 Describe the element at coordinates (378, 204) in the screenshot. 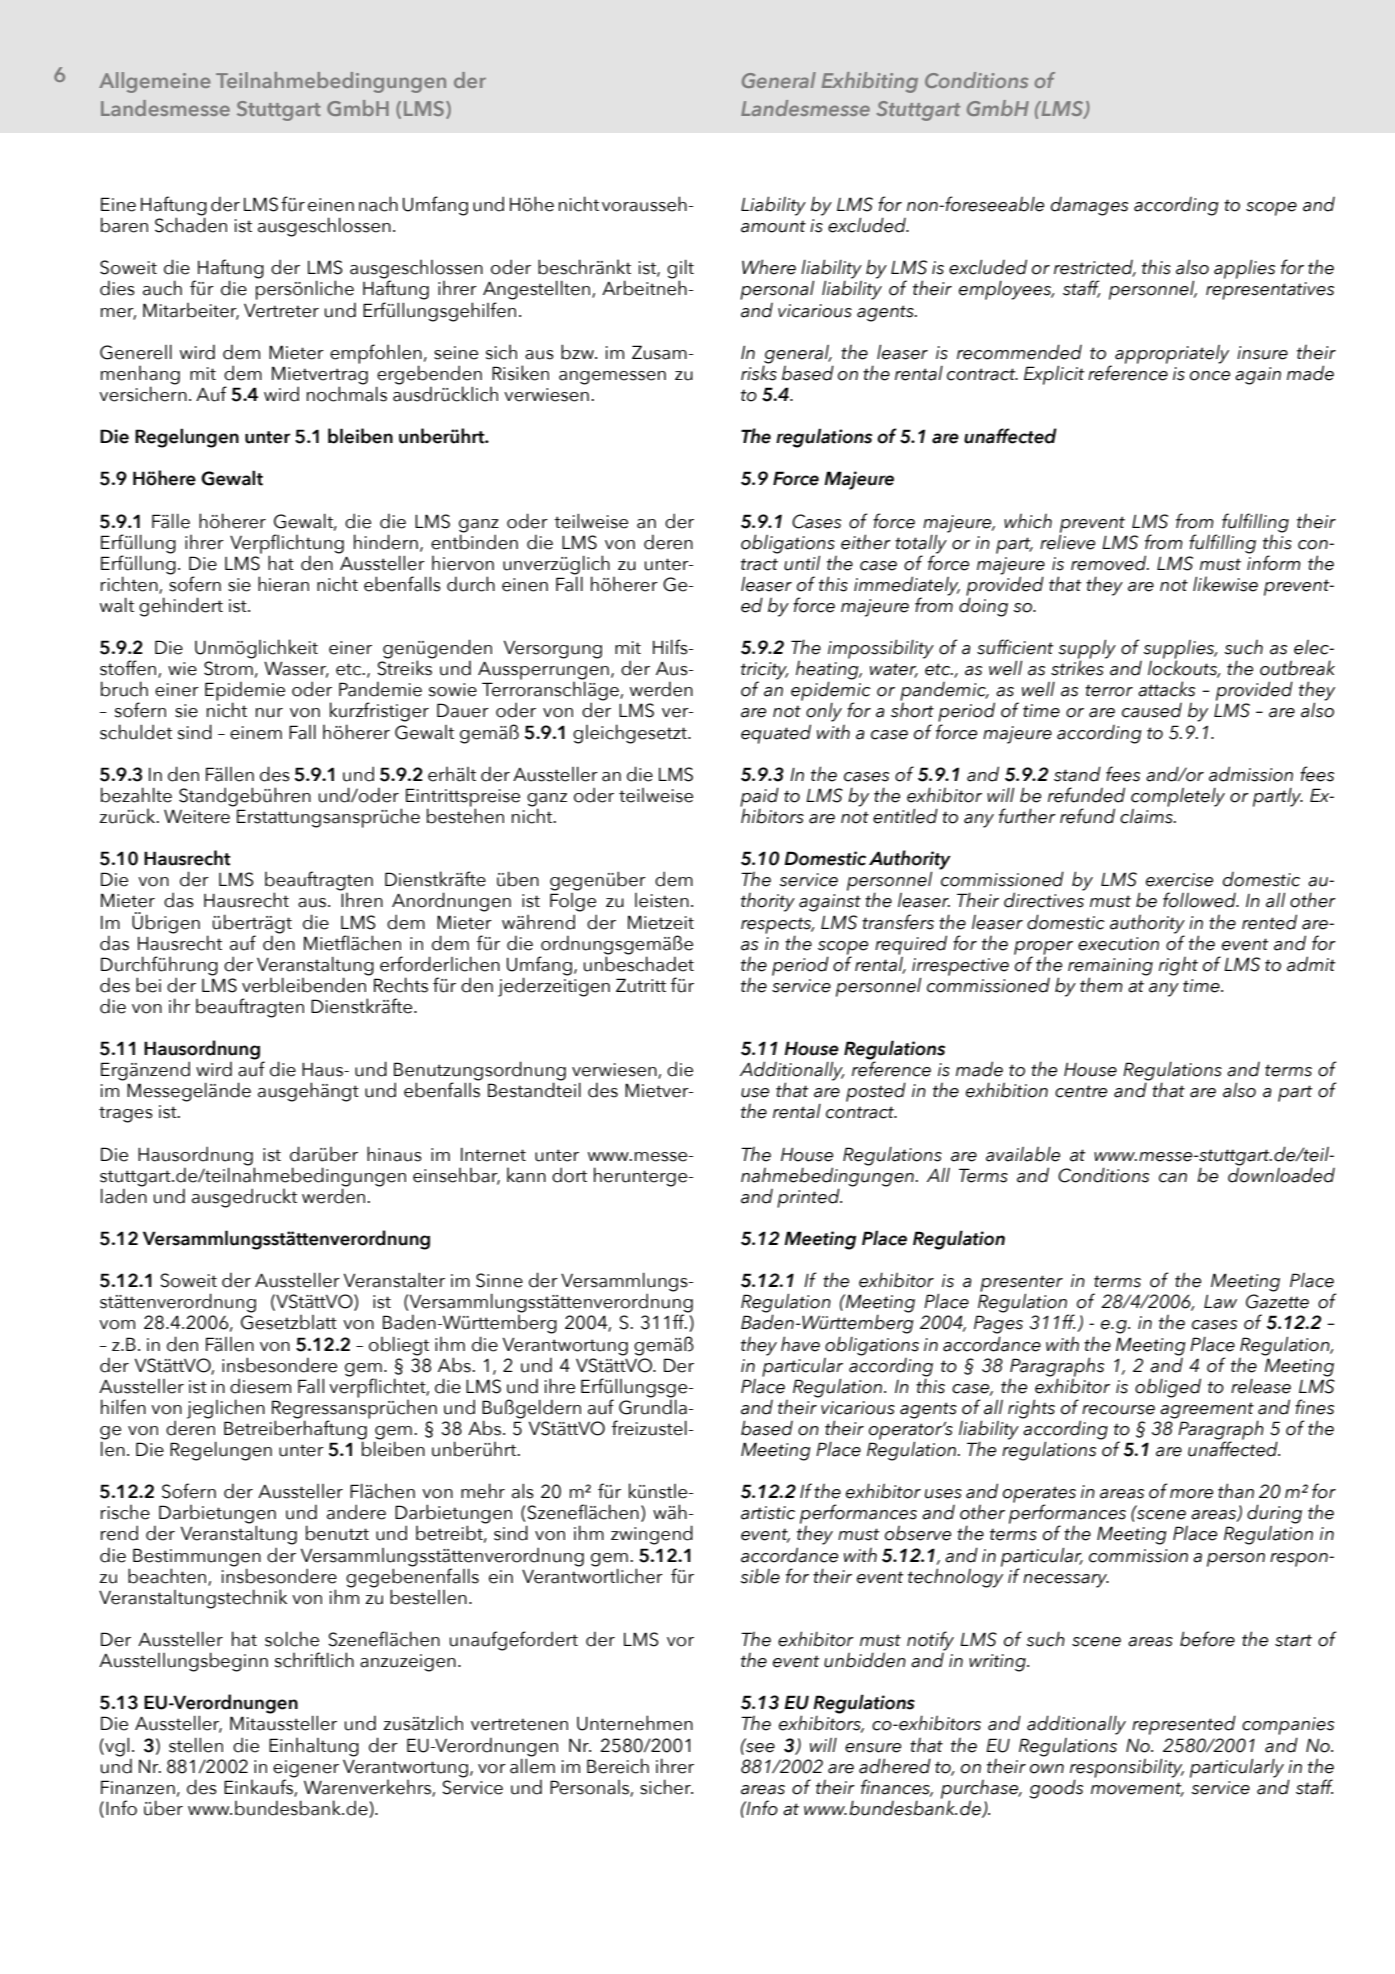

I see `nach` at that location.
